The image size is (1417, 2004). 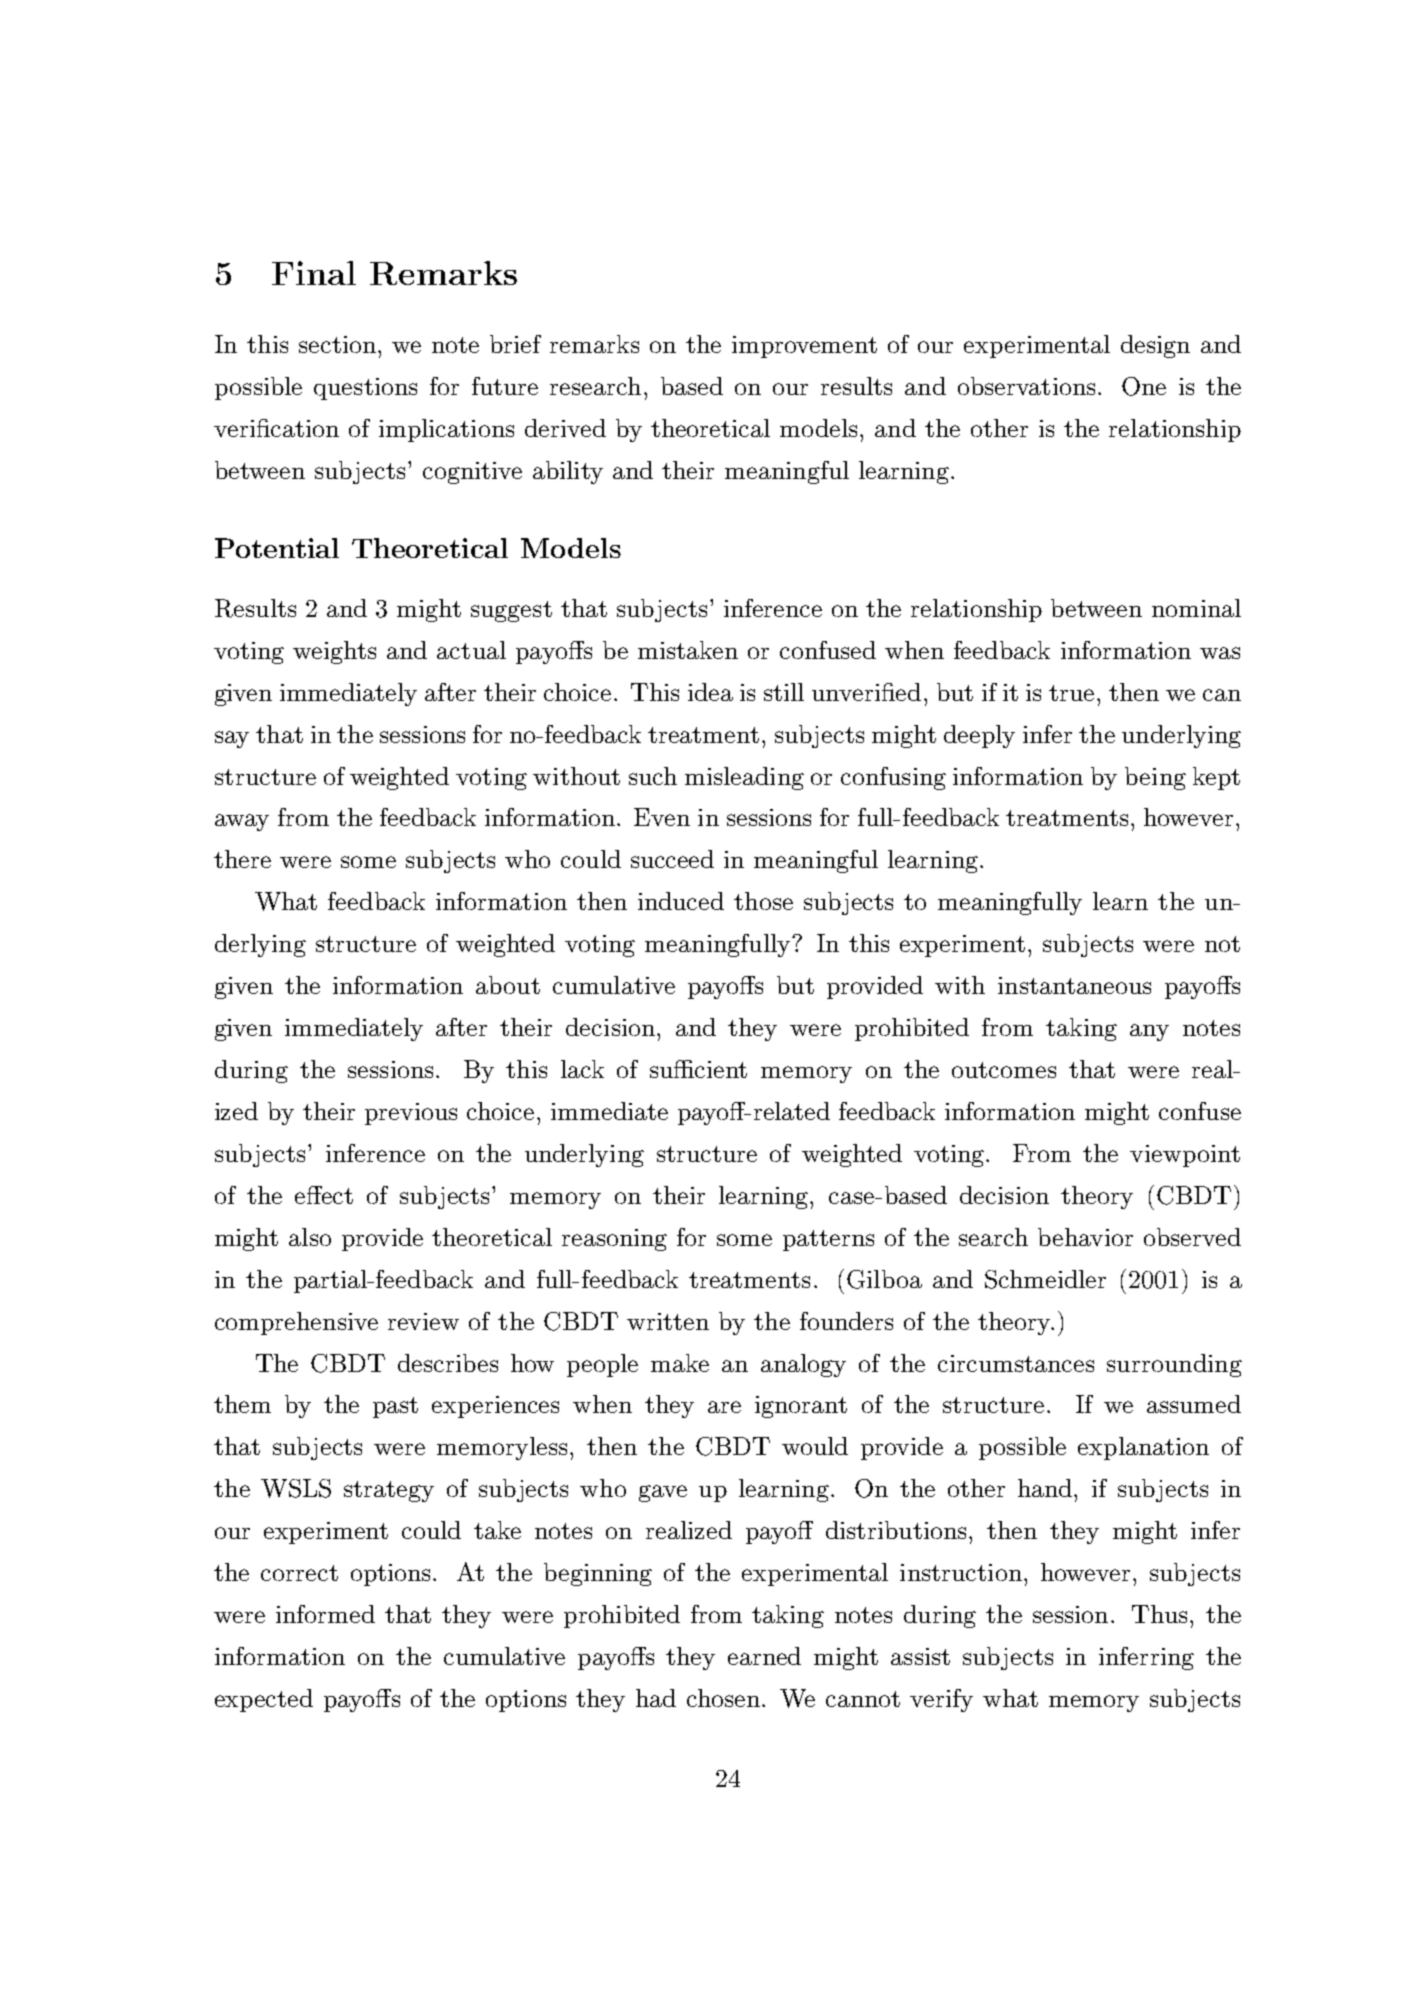 What do you see at coordinates (232, 739) in the page?
I see `say` at bounding box center [232, 739].
